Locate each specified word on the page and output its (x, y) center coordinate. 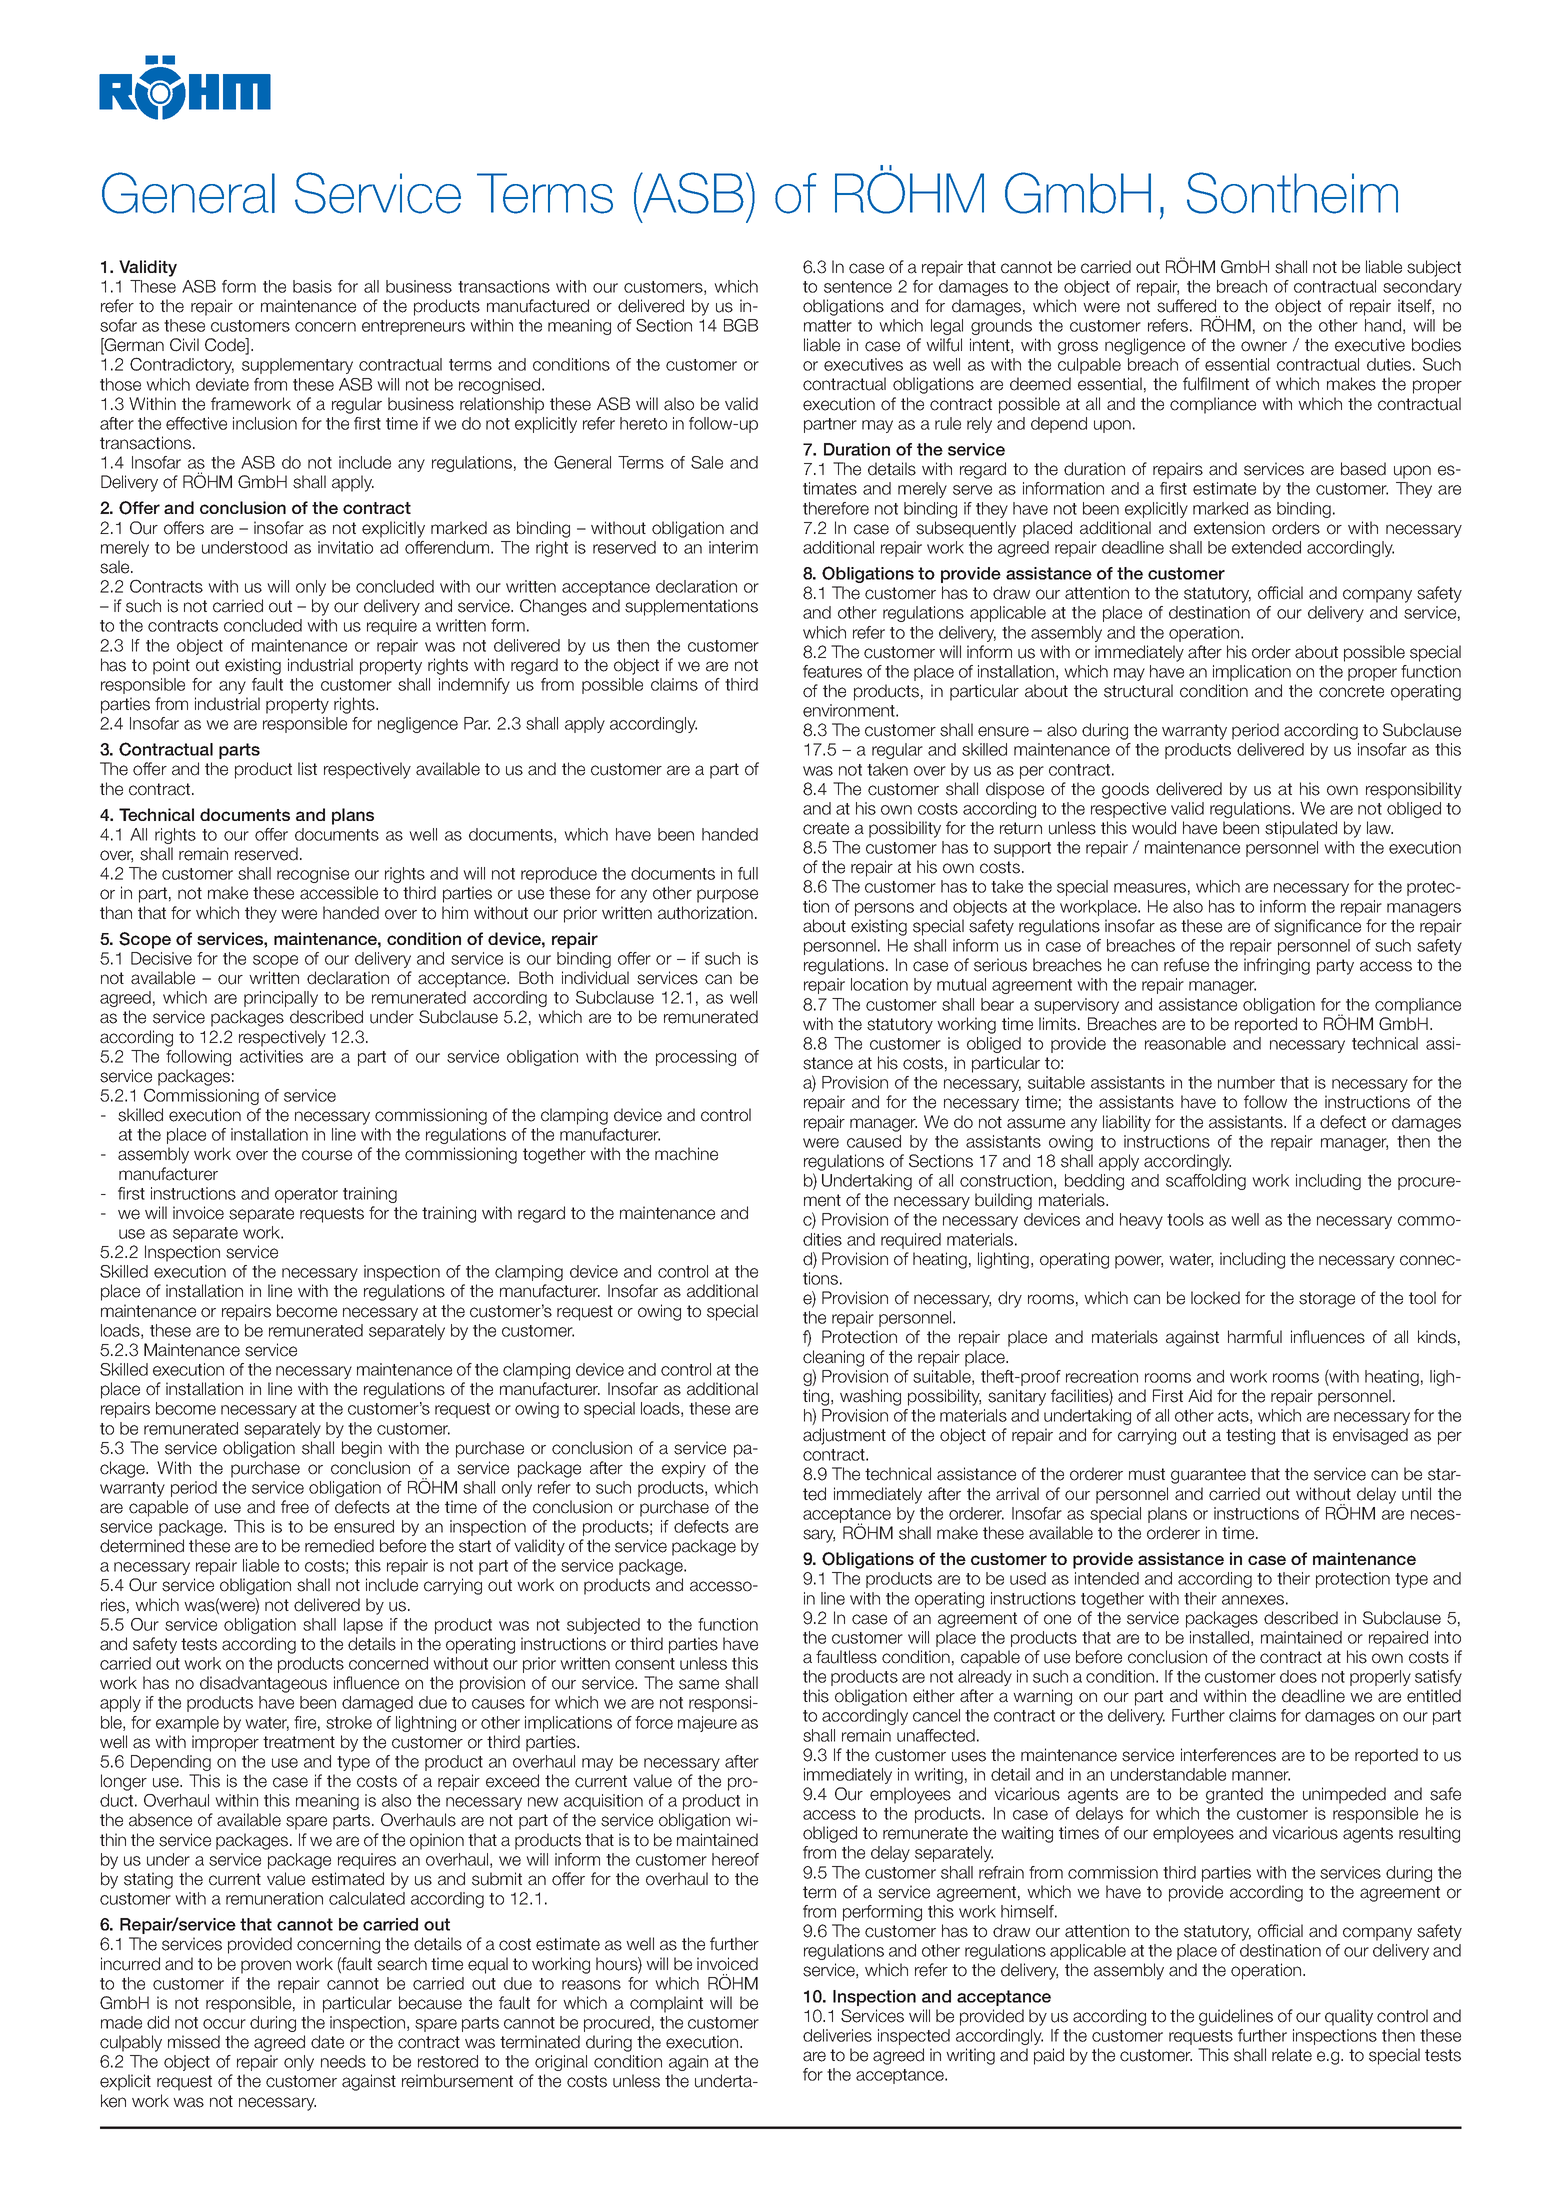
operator (306, 1195)
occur (224, 2024)
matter (828, 326)
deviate (222, 384)
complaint (666, 2004)
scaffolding (1206, 1182)
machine (686, 1154)
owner (1264, 346)
